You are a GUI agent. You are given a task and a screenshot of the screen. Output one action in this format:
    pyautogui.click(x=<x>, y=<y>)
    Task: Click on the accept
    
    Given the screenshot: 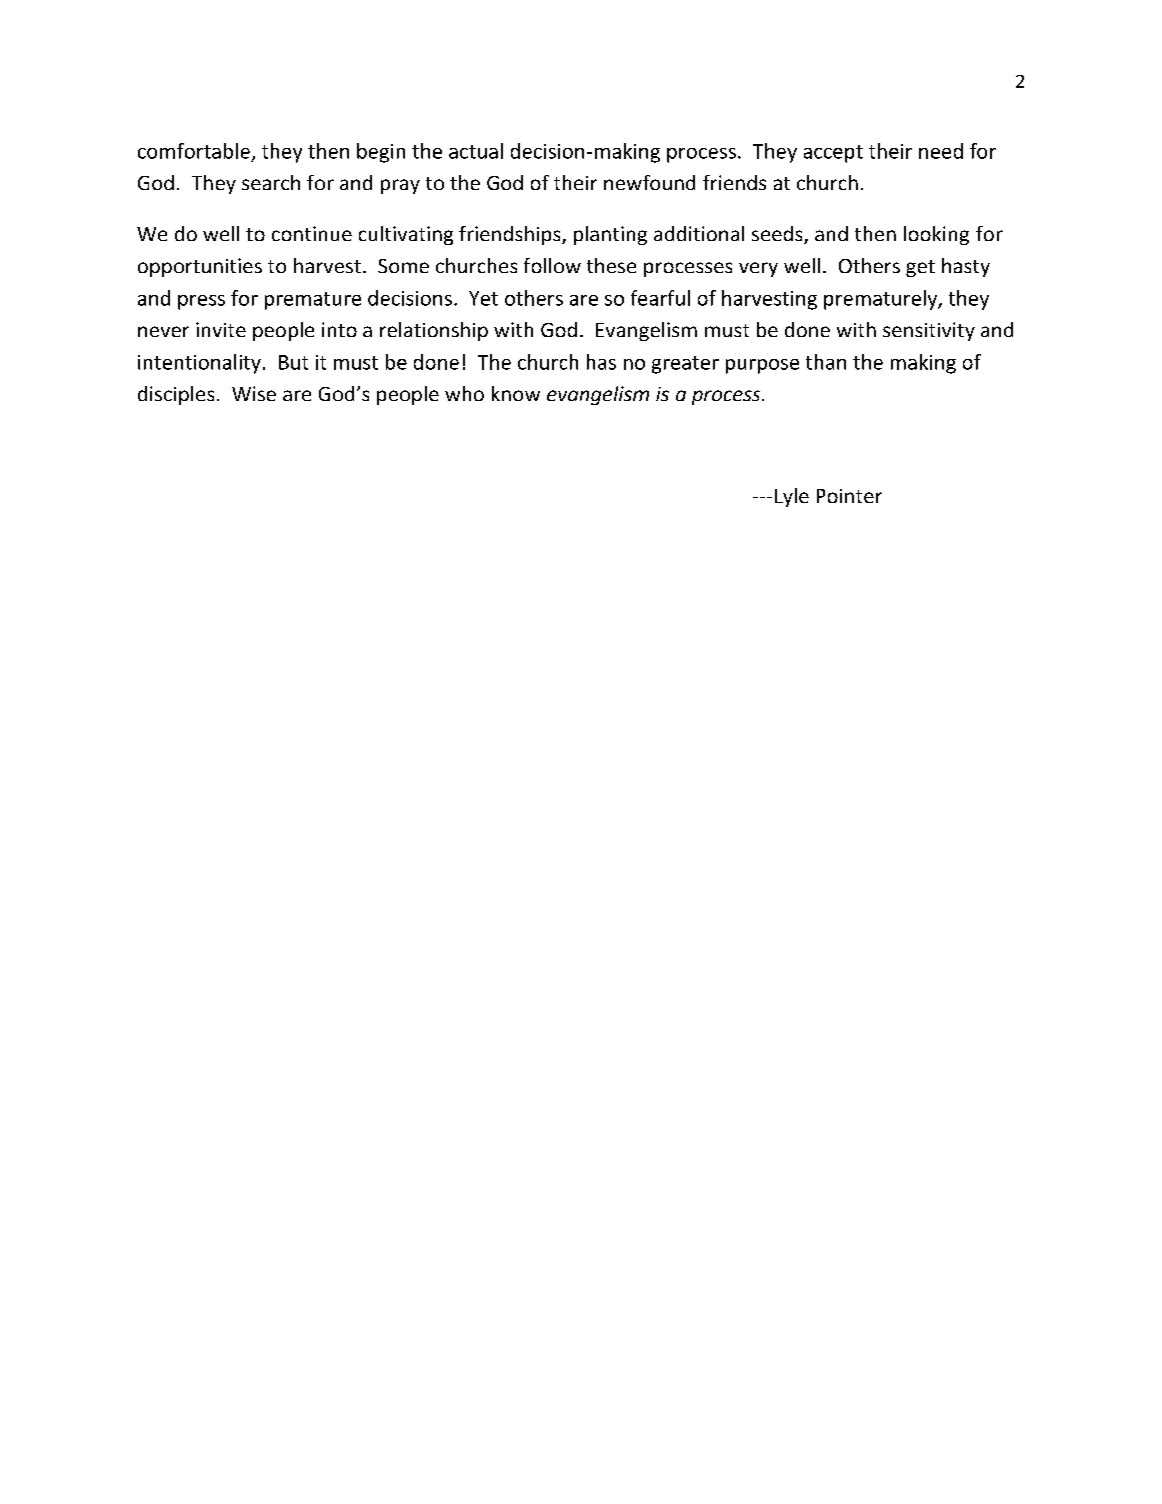 What is the action you would take?
    pyautogui.click(x=833, y=154)
